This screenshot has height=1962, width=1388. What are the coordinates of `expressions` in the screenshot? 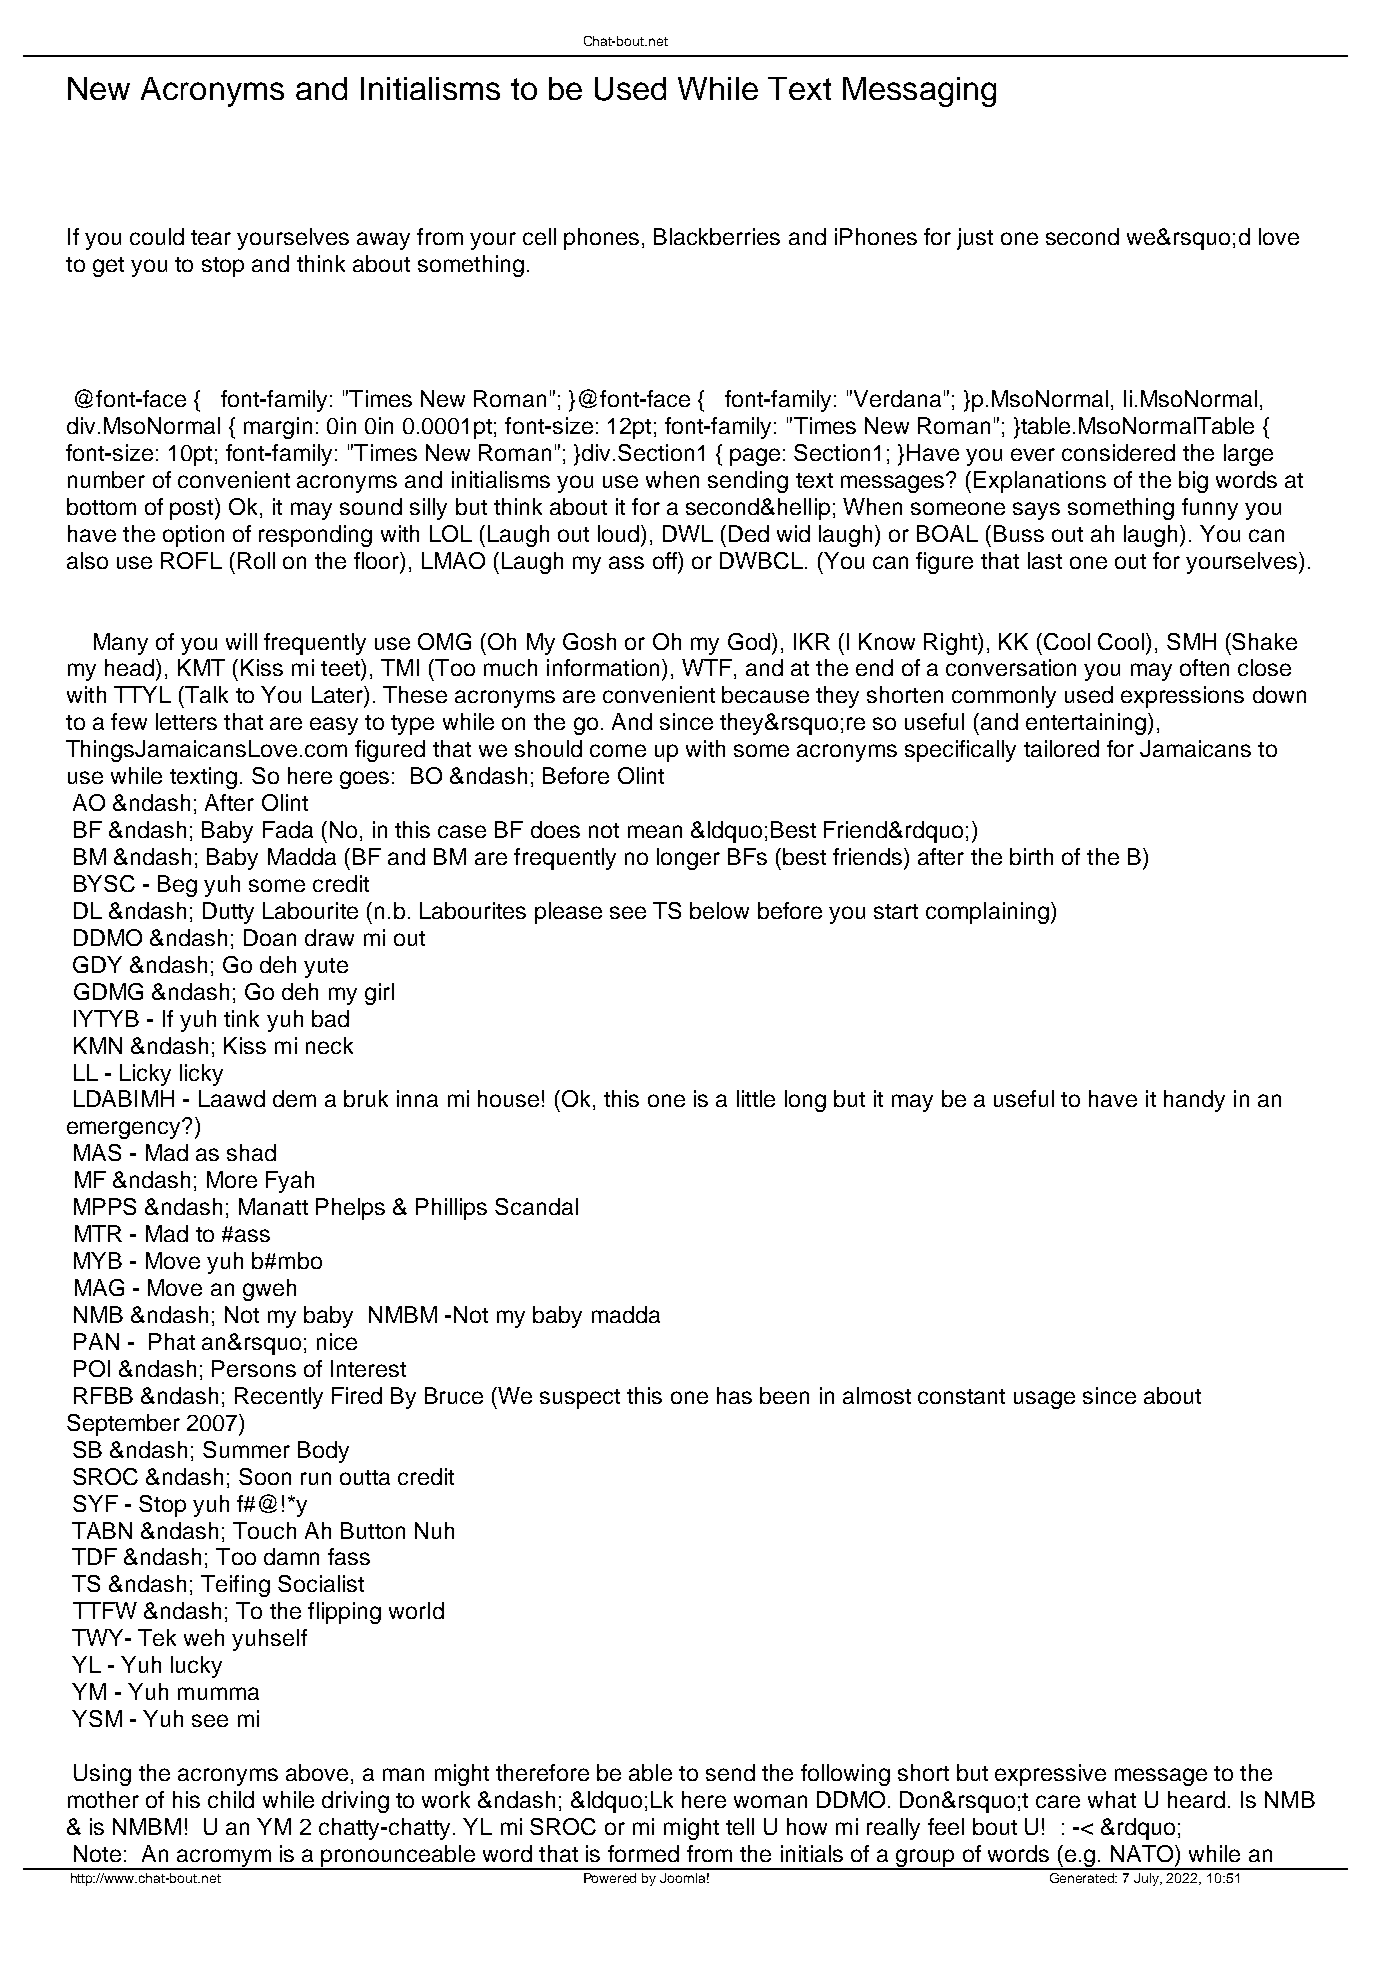 It's located at (1182, 697).
